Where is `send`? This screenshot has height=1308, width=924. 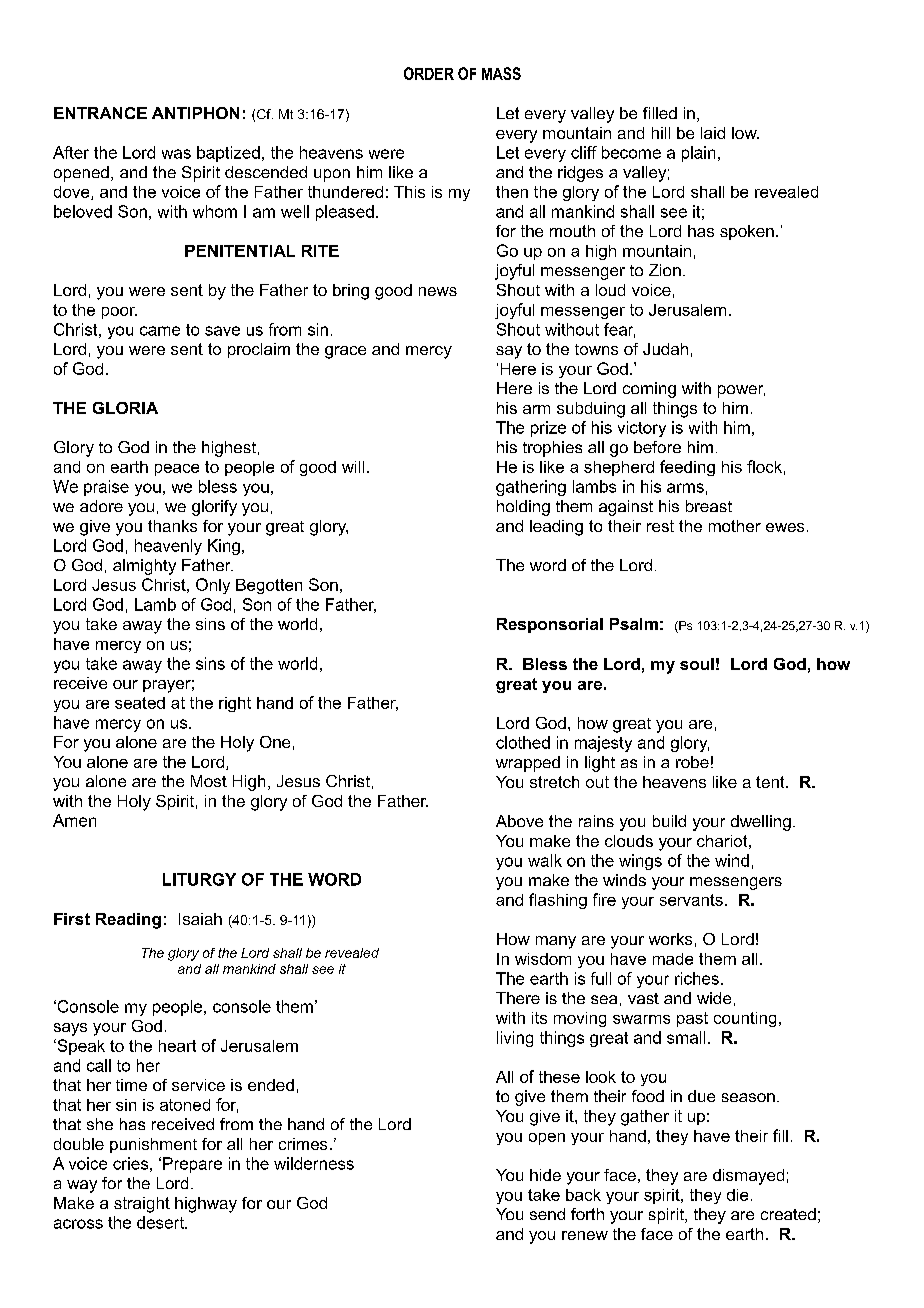 send is located at coordinates (547, 1214).
